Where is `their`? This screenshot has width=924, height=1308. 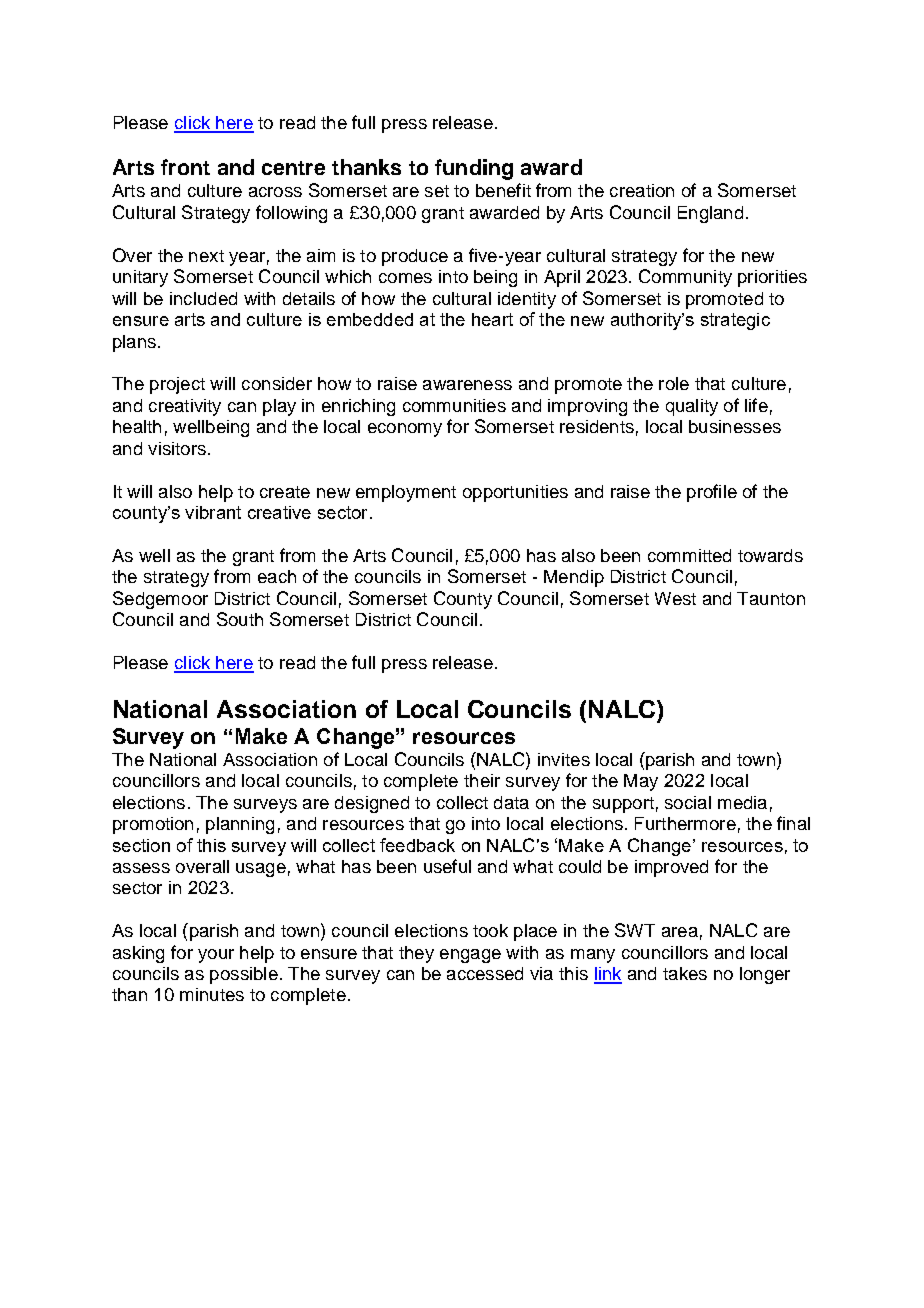 their is located at coordinates (482, 780).
